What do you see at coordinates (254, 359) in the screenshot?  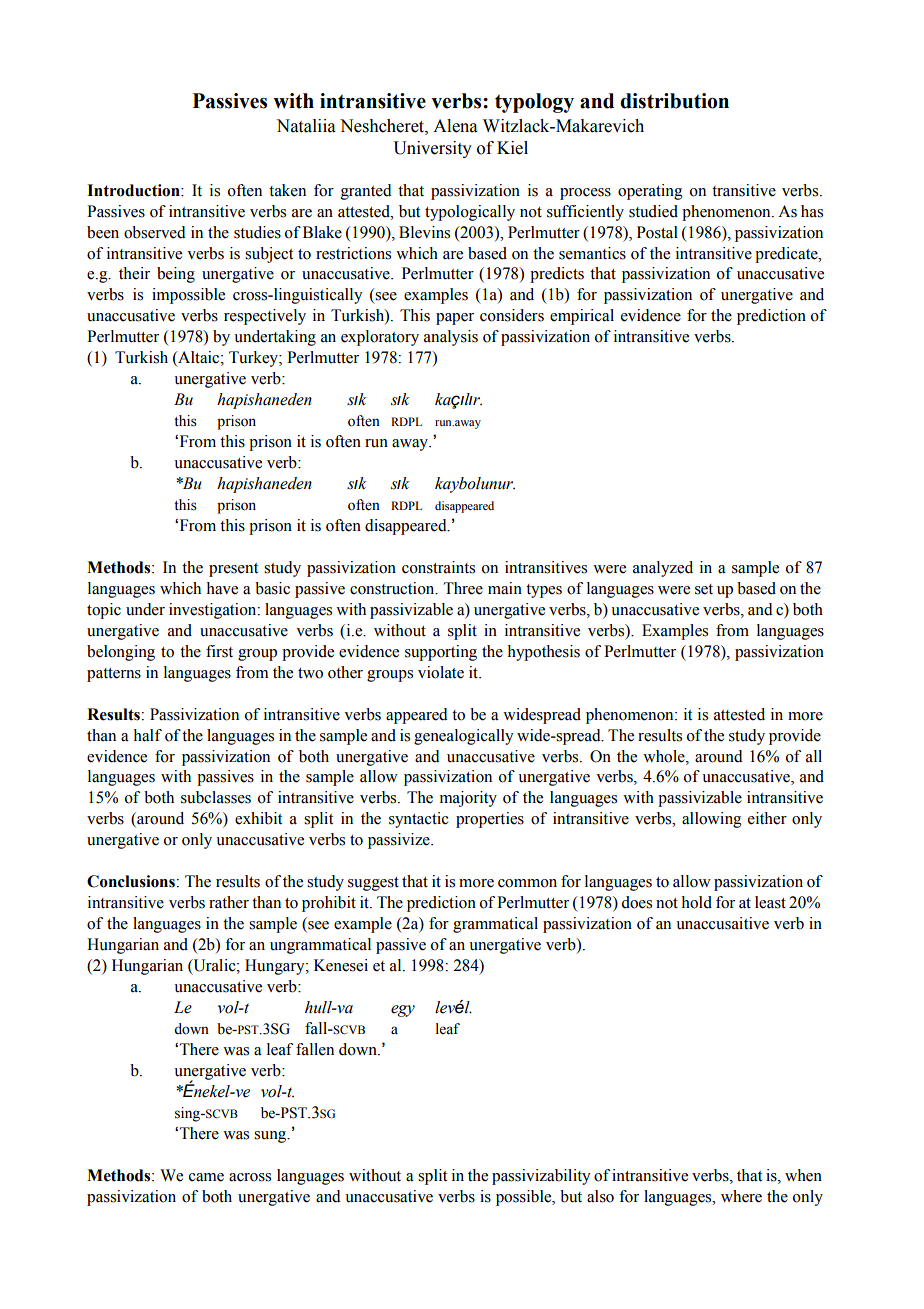 I see `Turkey` at bounding box center [254, 359].
